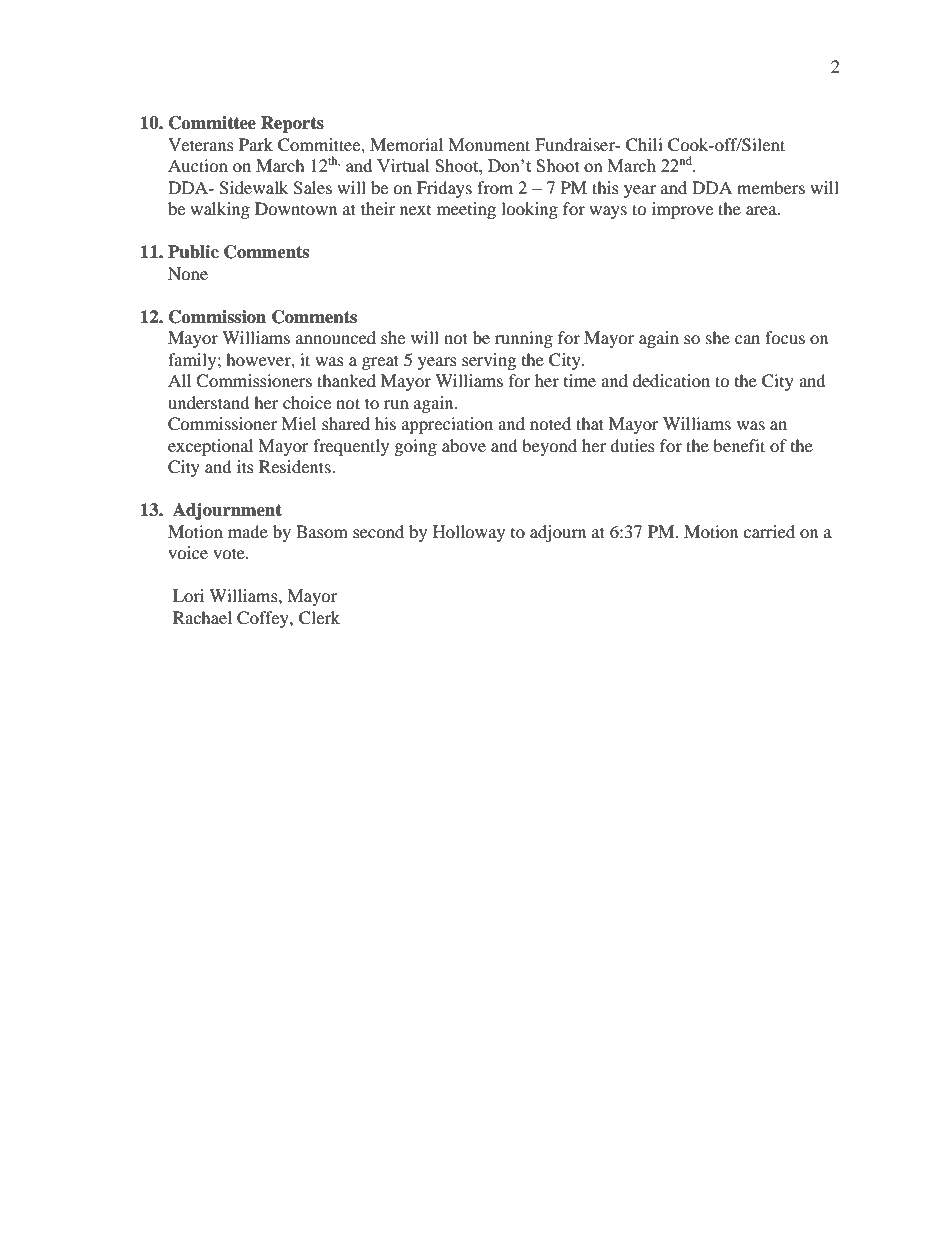 The image size is (952, 1233). What do you see at coordinates (264, 619) in the screenshot?
I see `Coffey` at bounding box center [264, 619].
